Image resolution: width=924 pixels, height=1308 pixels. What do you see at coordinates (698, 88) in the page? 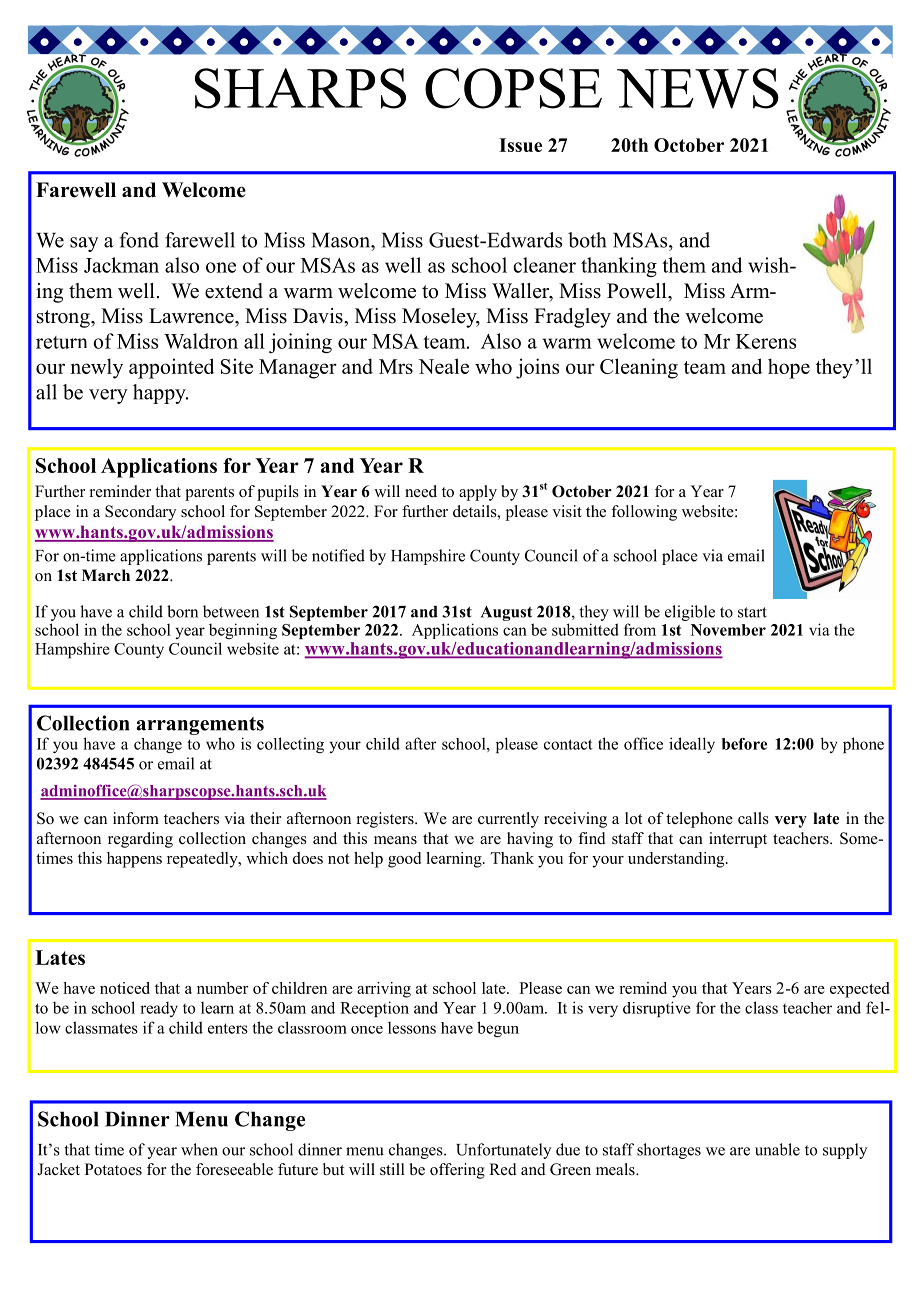
I see `NEWS` at bounding box center [698, 88].
